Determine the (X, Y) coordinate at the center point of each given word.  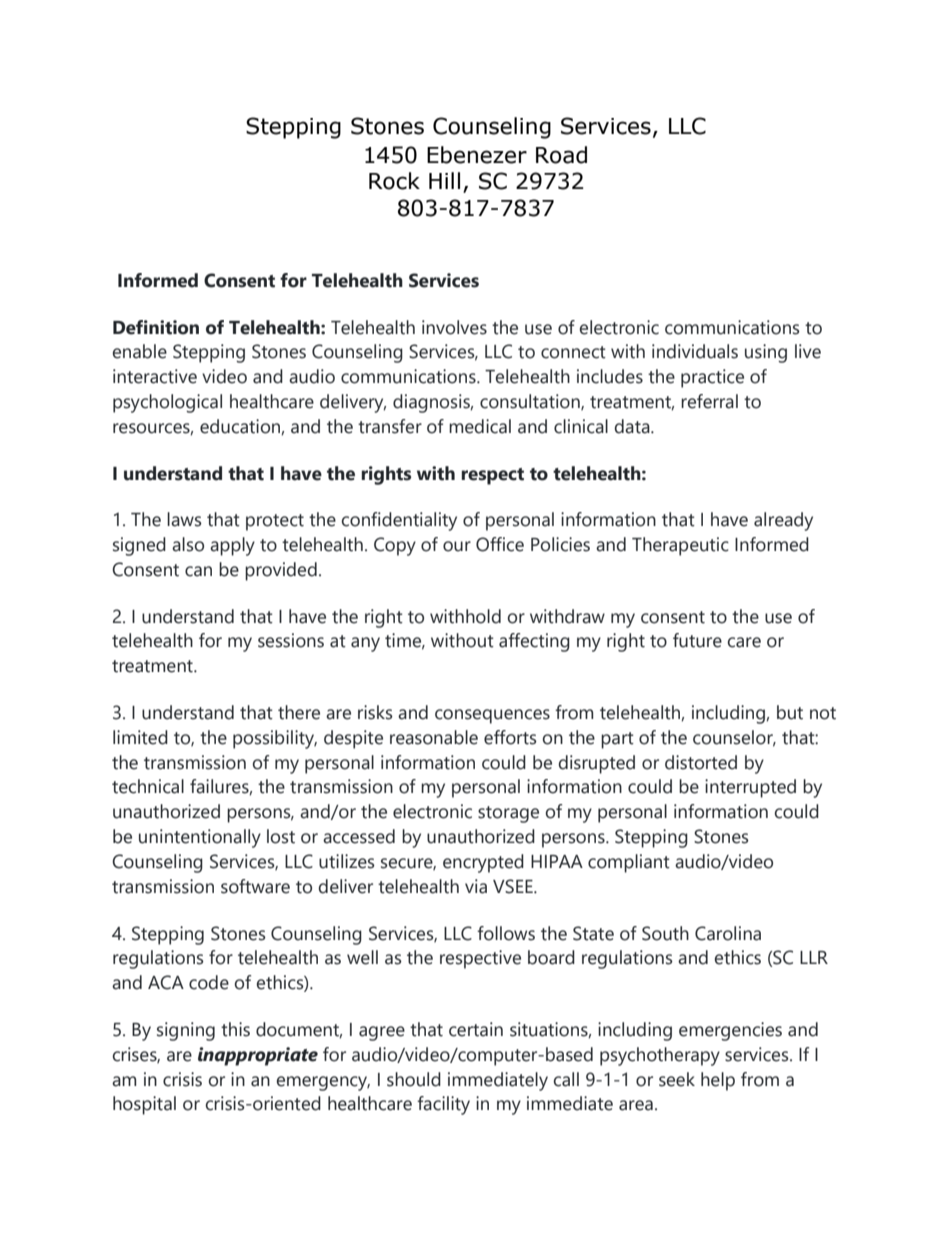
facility (443, 1105)
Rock (394, 181)
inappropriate (258, 1056)
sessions (291, 640)
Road (561, 155)
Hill (444, 180)
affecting (534, 642)
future (697, 640)
